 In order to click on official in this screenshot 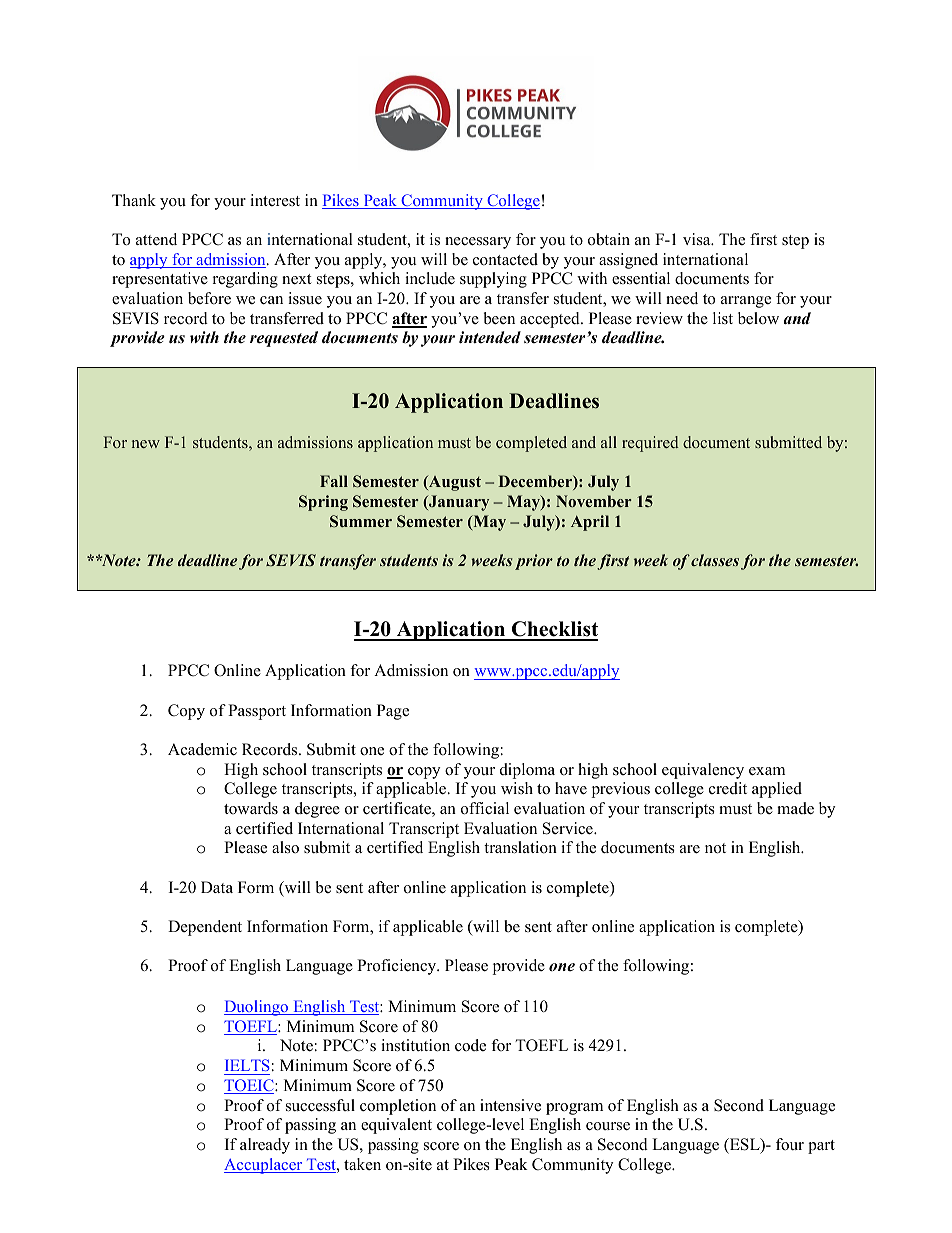, I will do `click(485, 808)`.
